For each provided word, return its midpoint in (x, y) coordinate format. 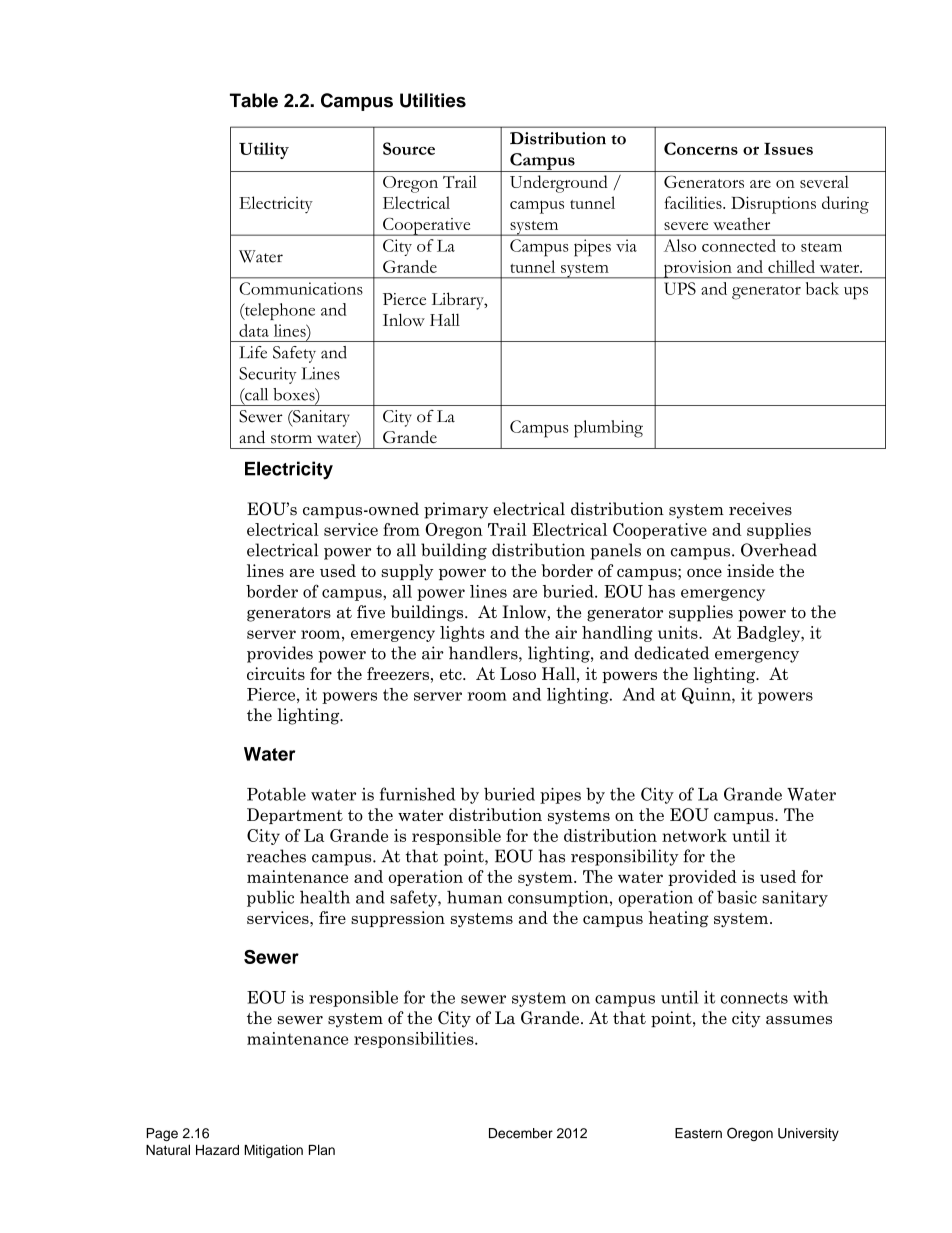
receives (760, 509)
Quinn (707, 695)
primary (456, 510)
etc (452, 674)
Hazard (217, 1150)
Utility (264, 150)
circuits (276, 673)
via (626, 245)
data (254, 330)
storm (291, 439)
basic (737, 897)
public (270, 898)
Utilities (433, 100)
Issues (788, 148)
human (474, 897)
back (822, 288)
